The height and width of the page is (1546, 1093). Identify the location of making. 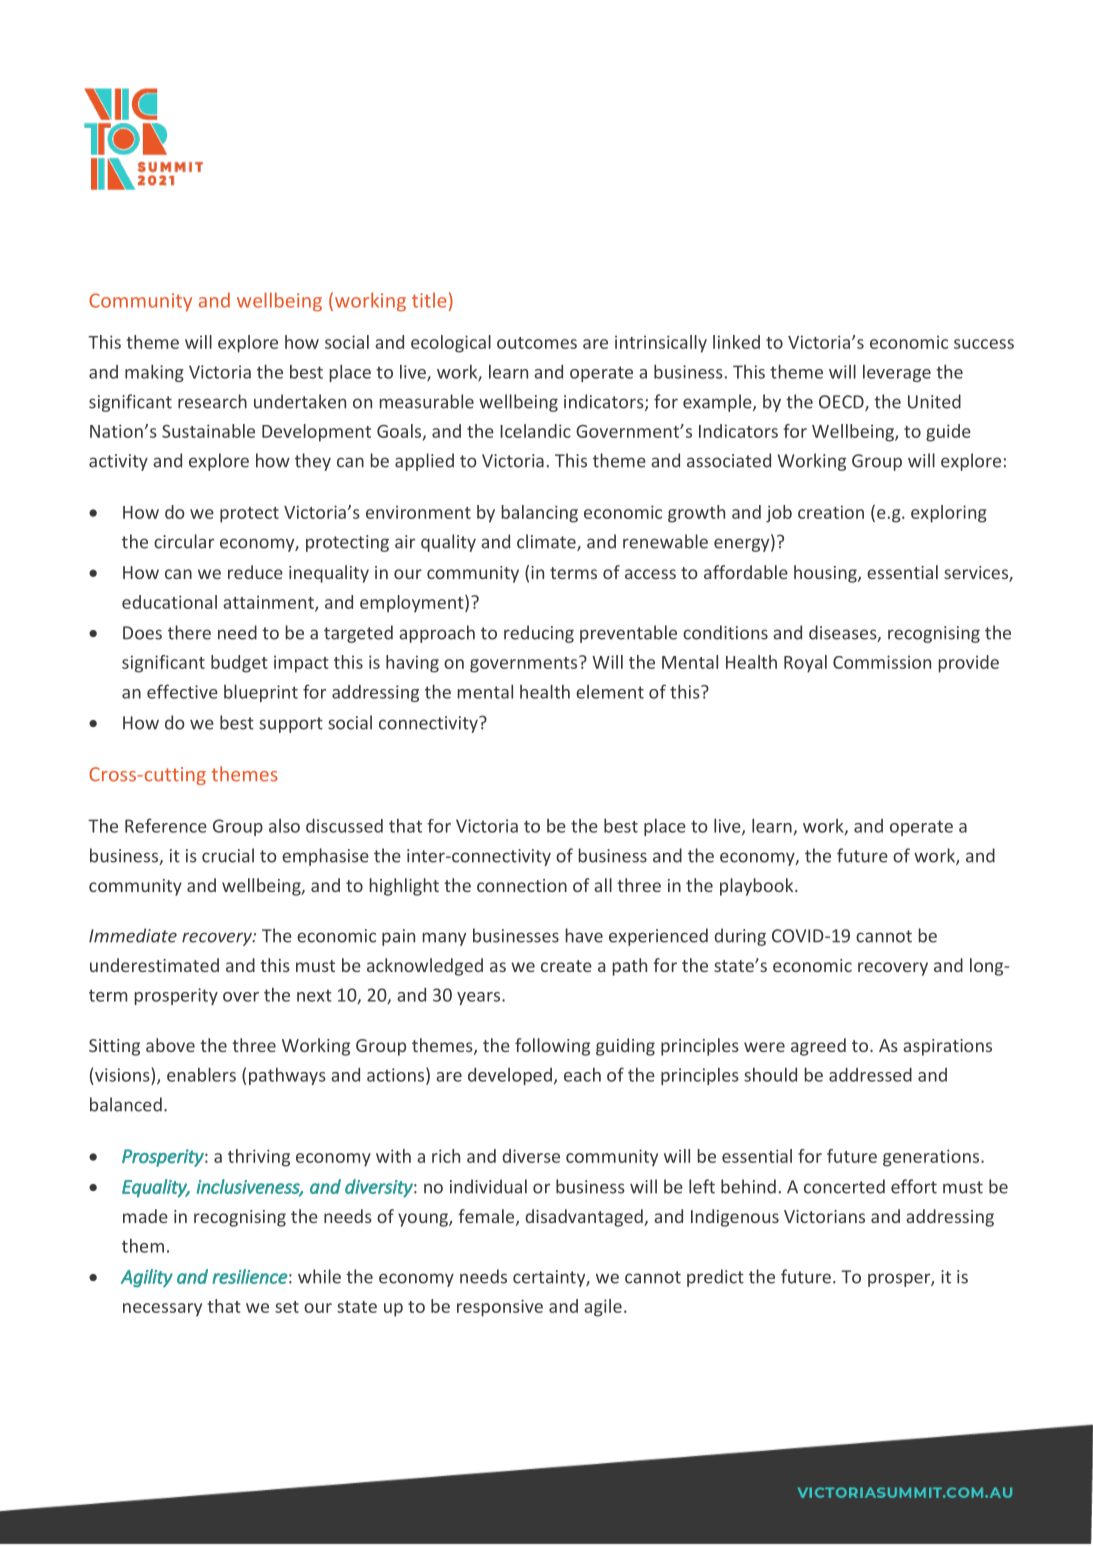
(154, 373).
